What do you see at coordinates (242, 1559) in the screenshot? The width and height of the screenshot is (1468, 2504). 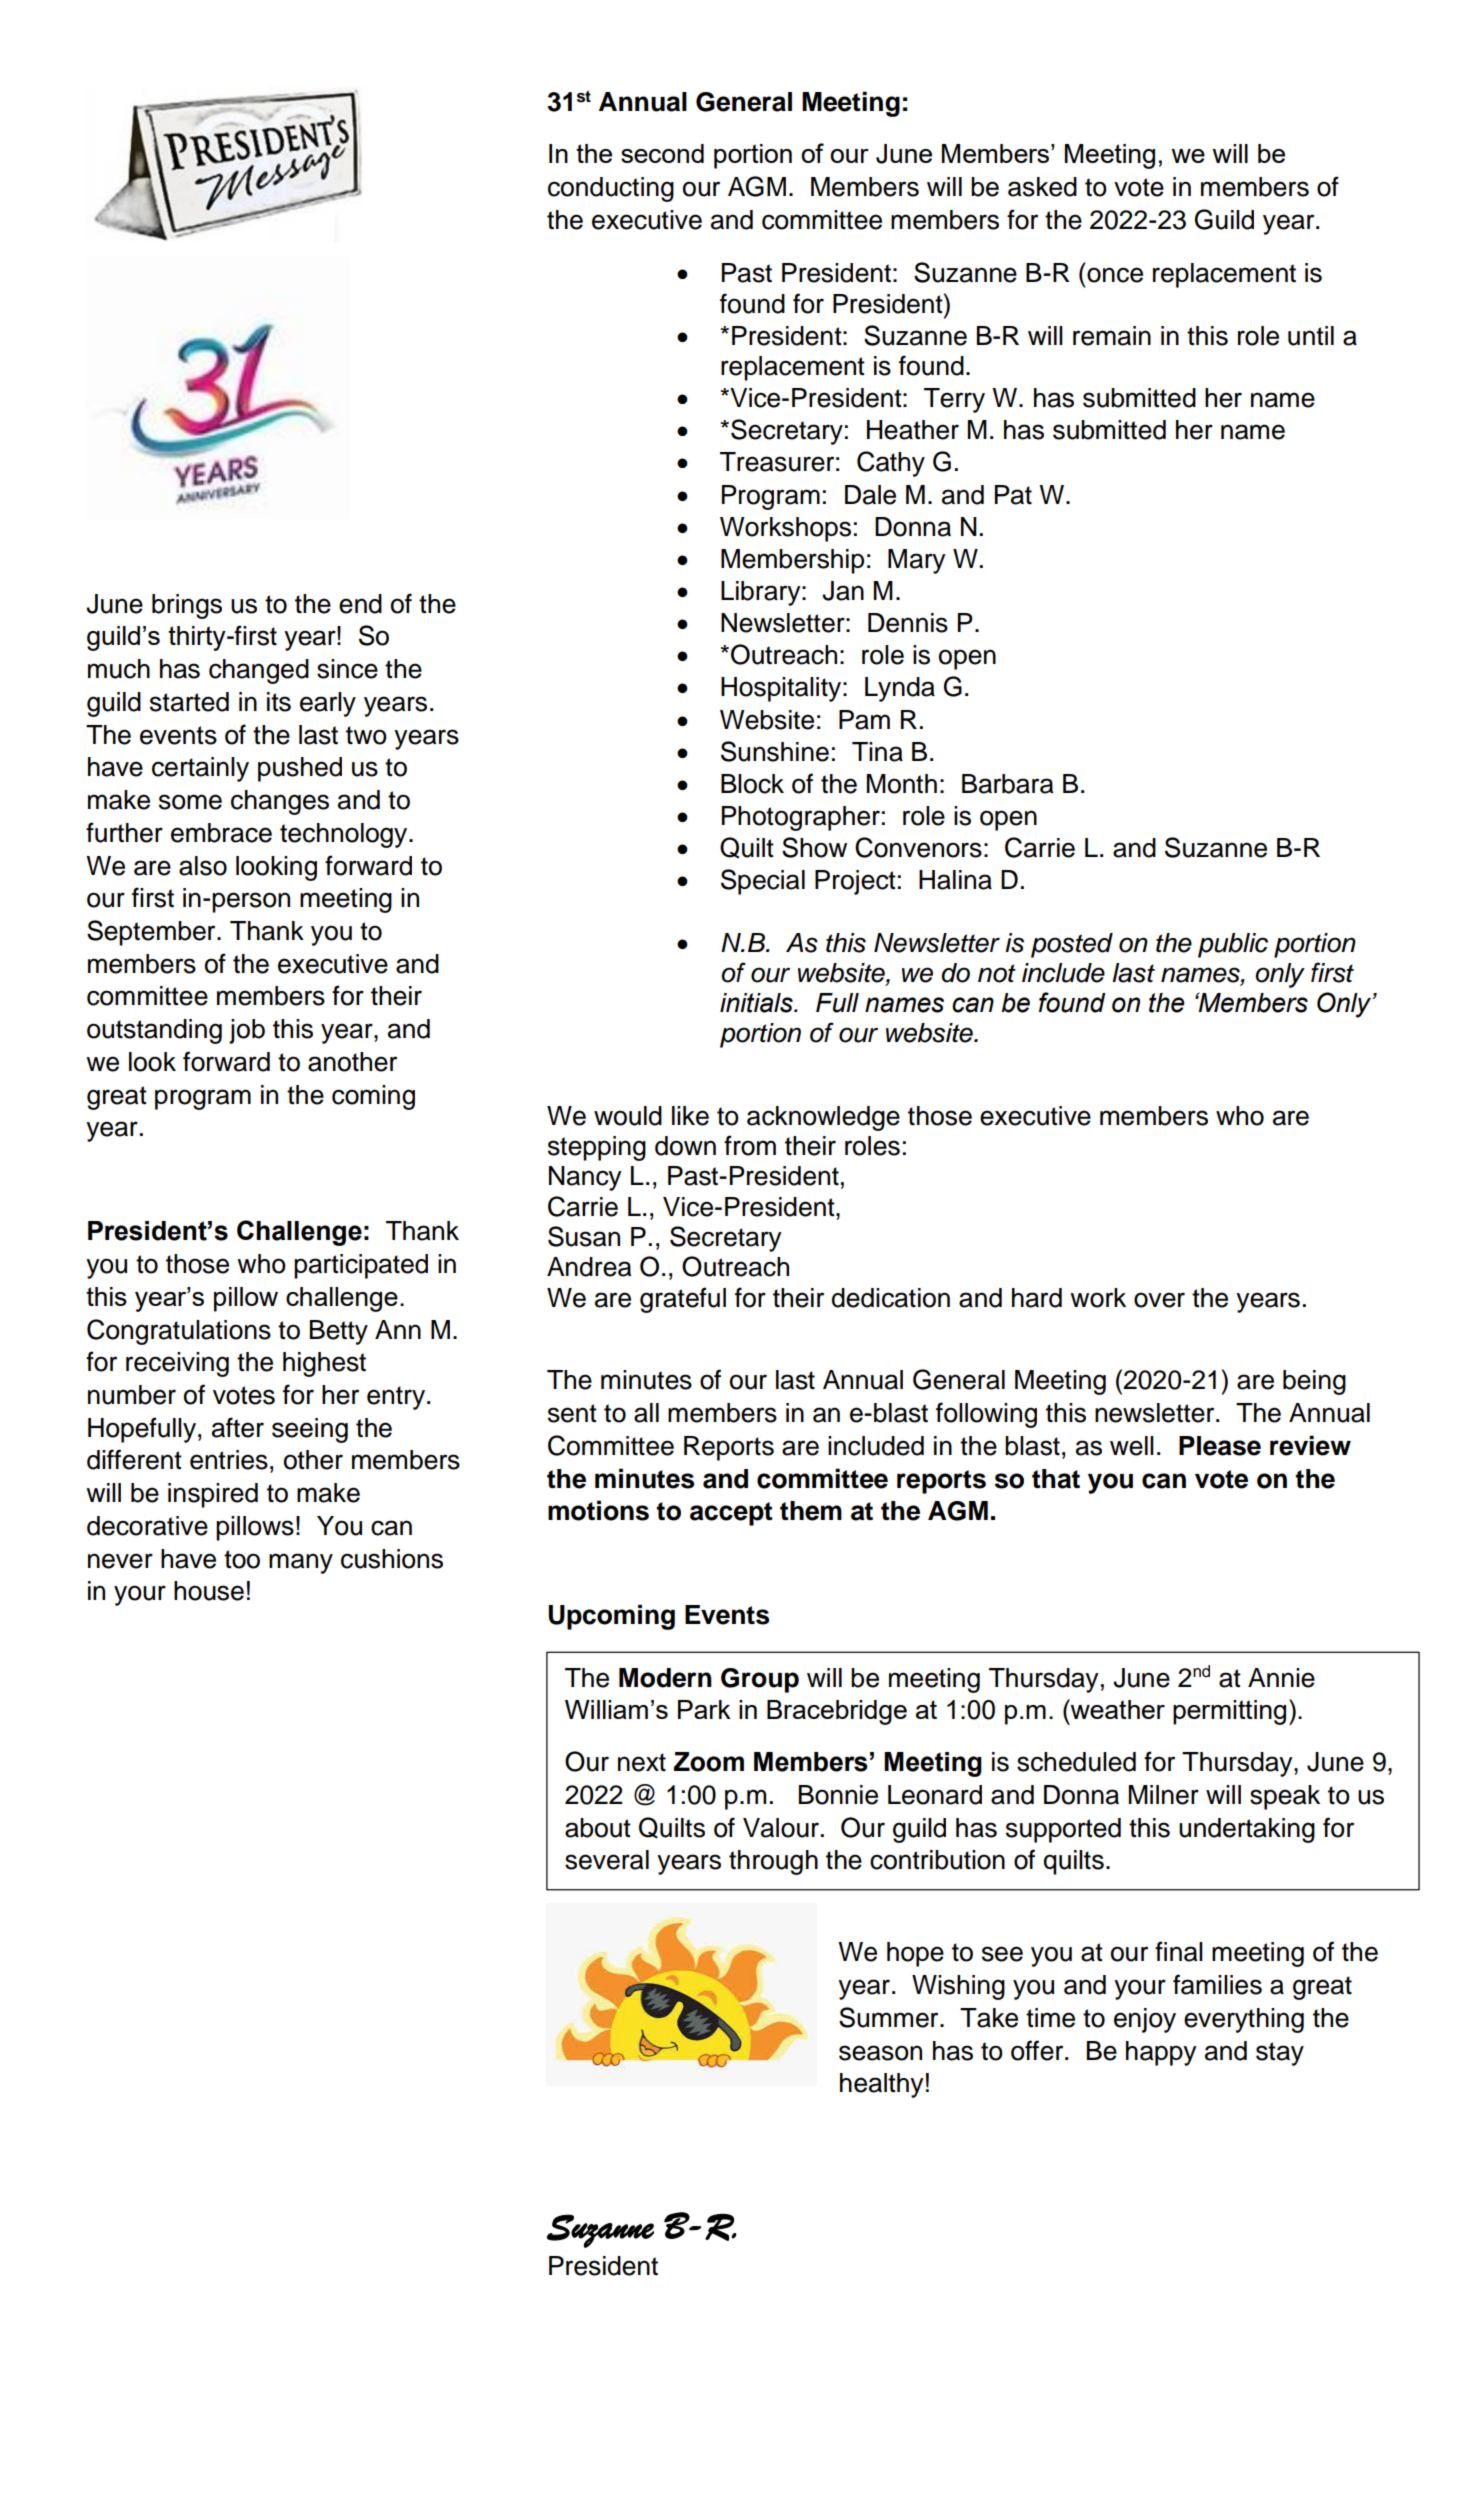 I see `too` at bounding box center [242, 1559].
